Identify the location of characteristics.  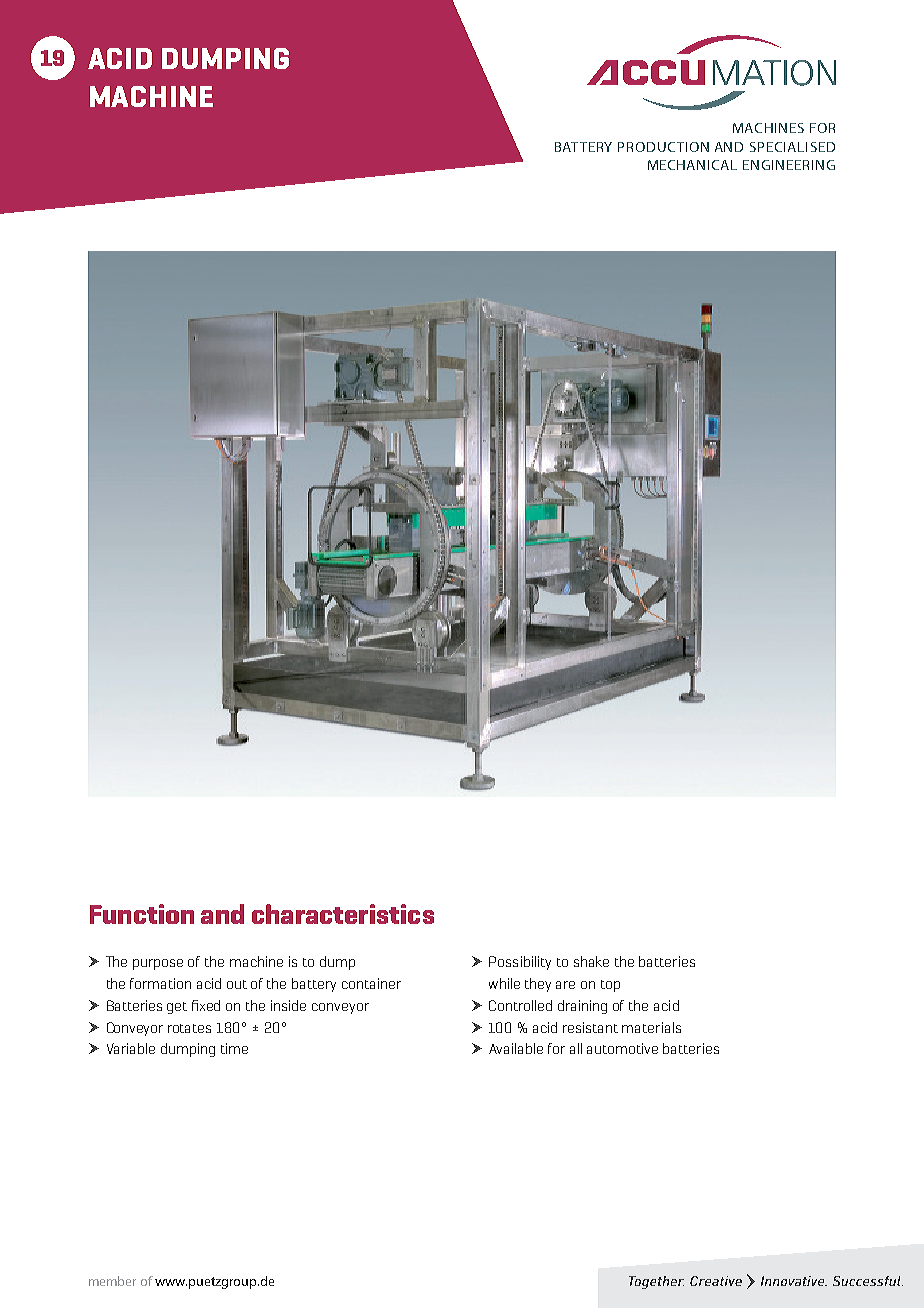
(343, 914).
